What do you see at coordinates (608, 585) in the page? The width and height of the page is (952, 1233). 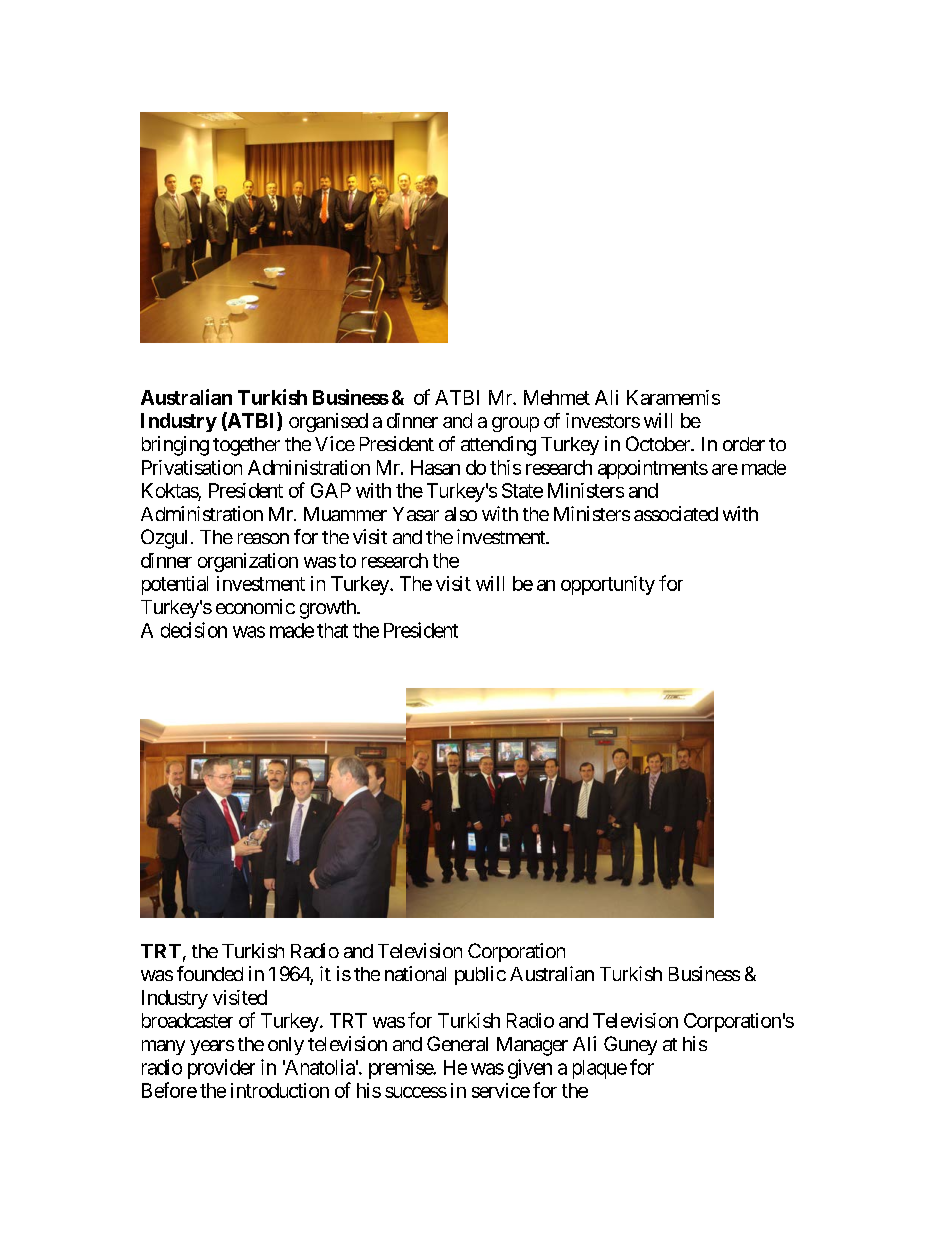 I see `opportunity` at bounding box center [608, 585].
